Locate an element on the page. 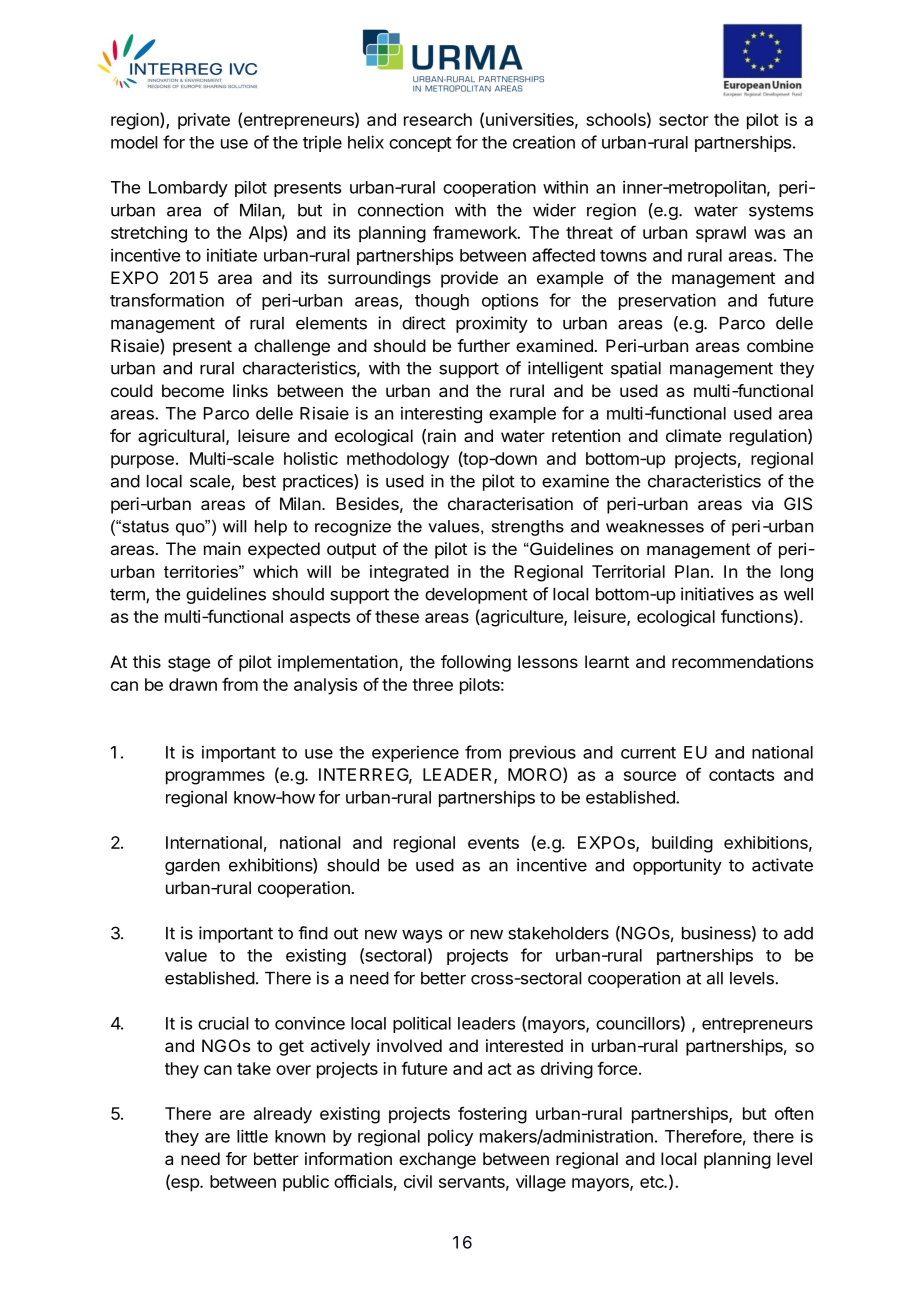 The image size is (924, 1307). characterisation is located at coordinates (510, 503).
